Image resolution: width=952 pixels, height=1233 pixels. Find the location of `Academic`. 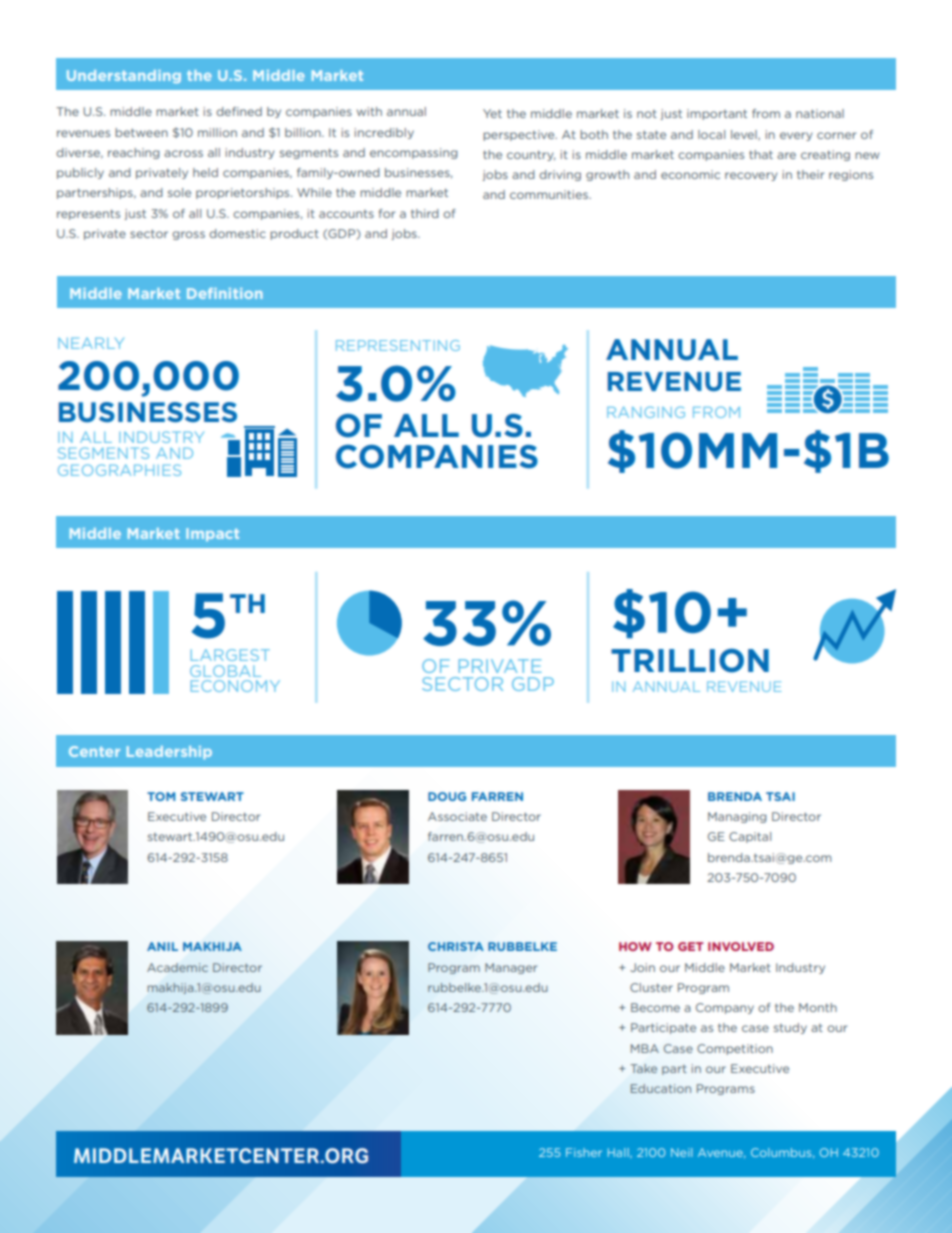

Academic is located at coordinates (177, 967).
